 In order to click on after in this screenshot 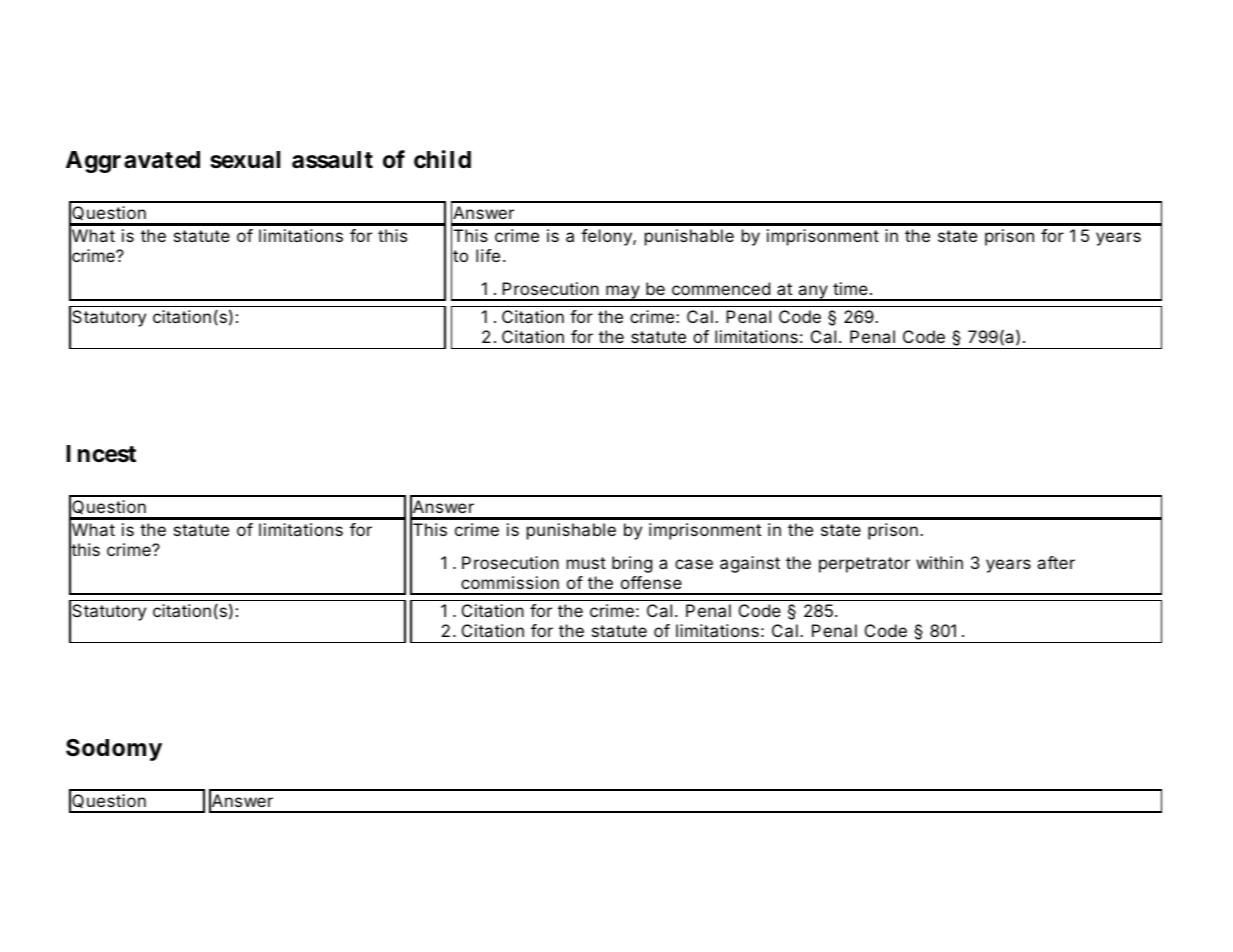, I will do `click(1056, 562)`.
